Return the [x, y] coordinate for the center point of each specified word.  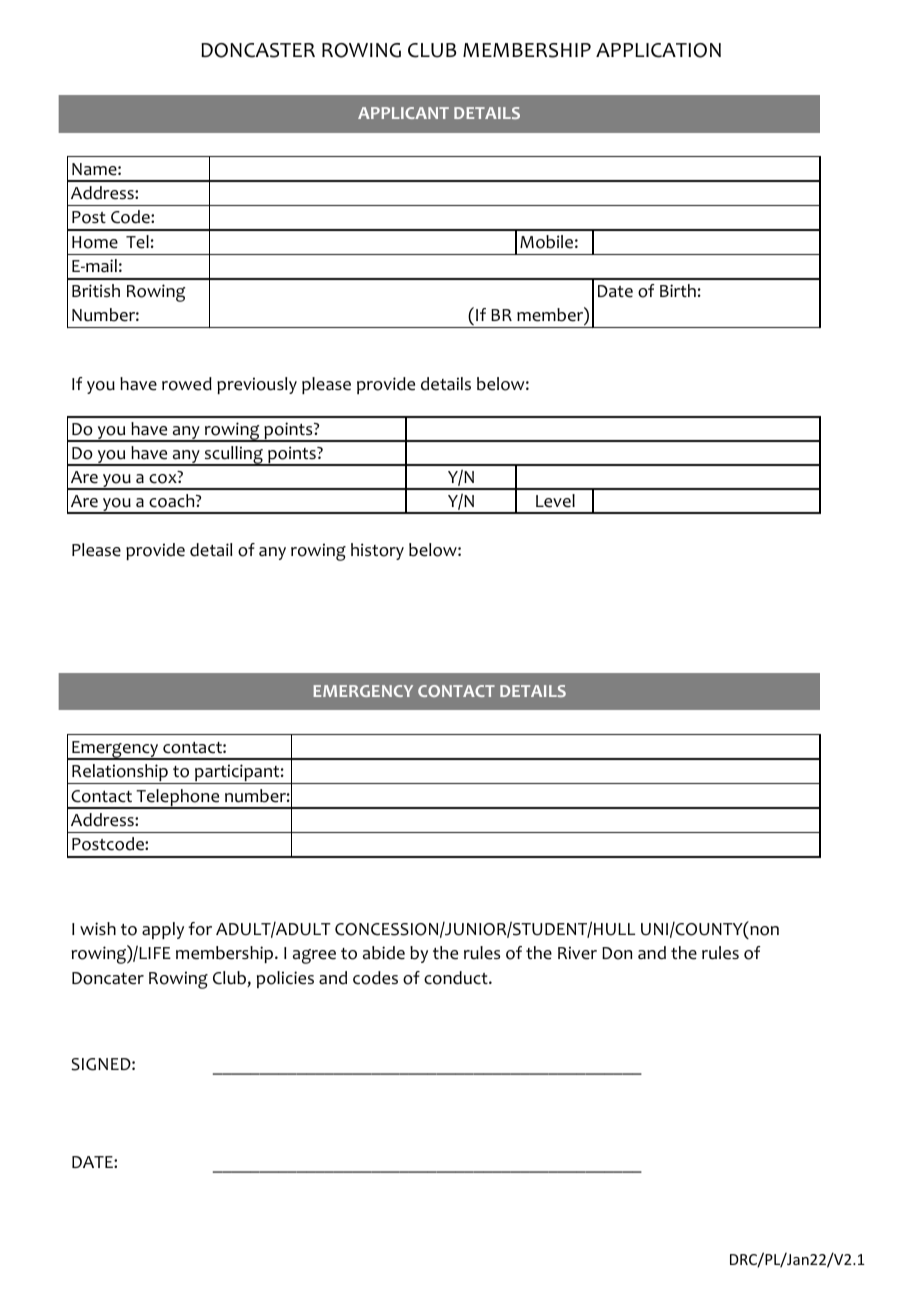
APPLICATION [658, 50]
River [577, 953]
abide [384, 953]
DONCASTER [258, 50]
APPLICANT [403, 113]
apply [163, 930]
